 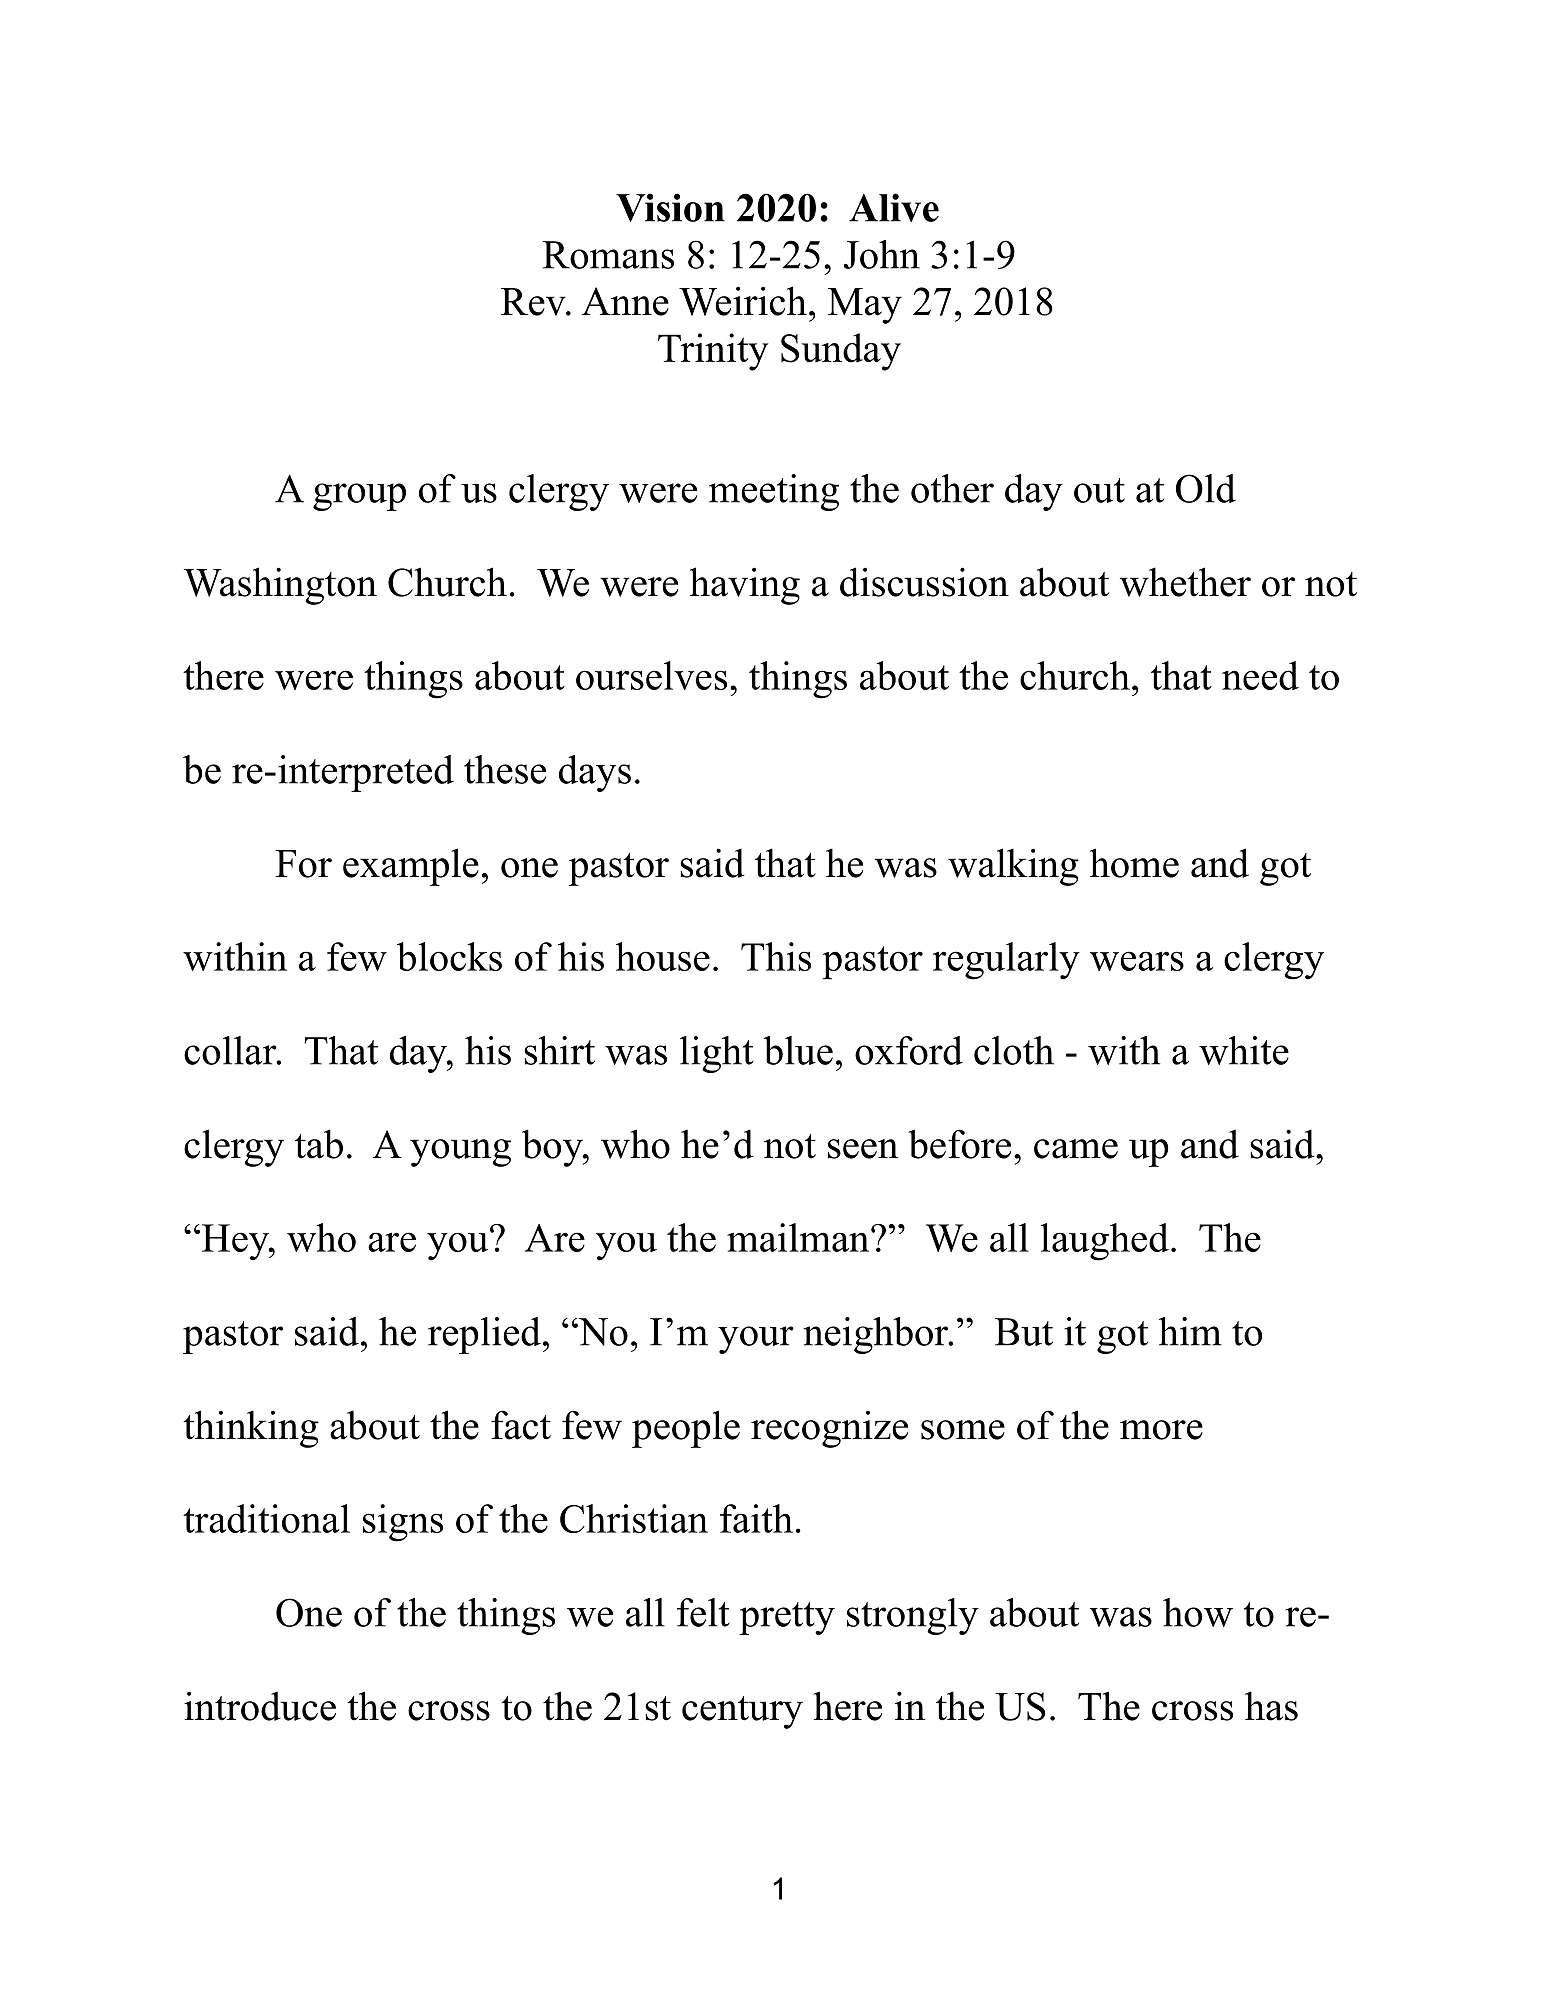 I want to click on wears, so click(x=1137, y=961).
